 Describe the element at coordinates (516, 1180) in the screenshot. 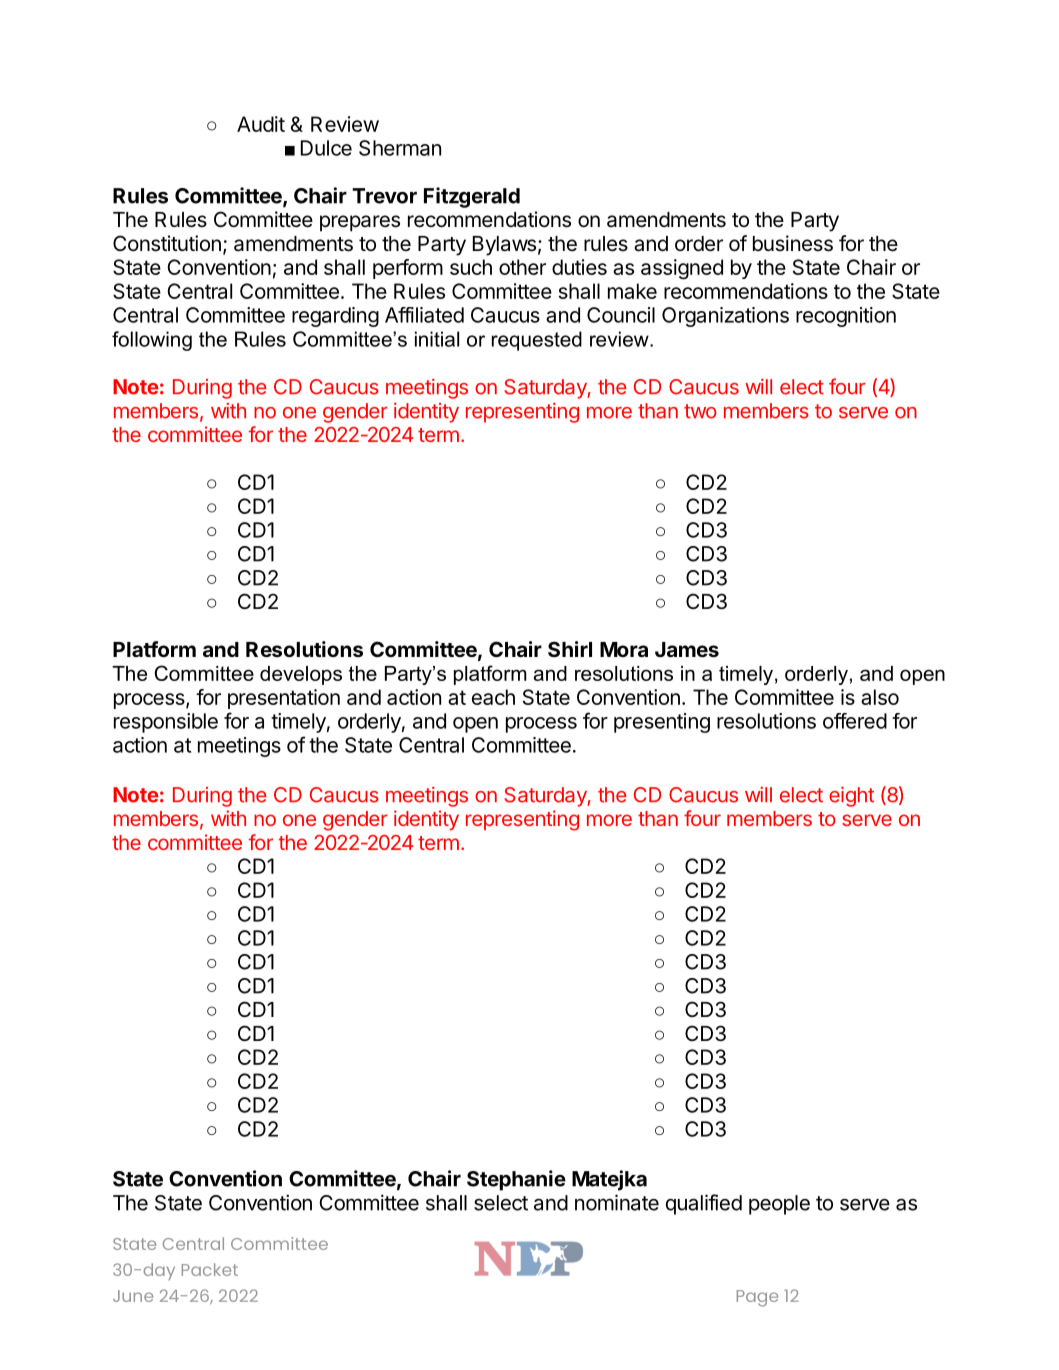

I see `Stephanie` at that location.
